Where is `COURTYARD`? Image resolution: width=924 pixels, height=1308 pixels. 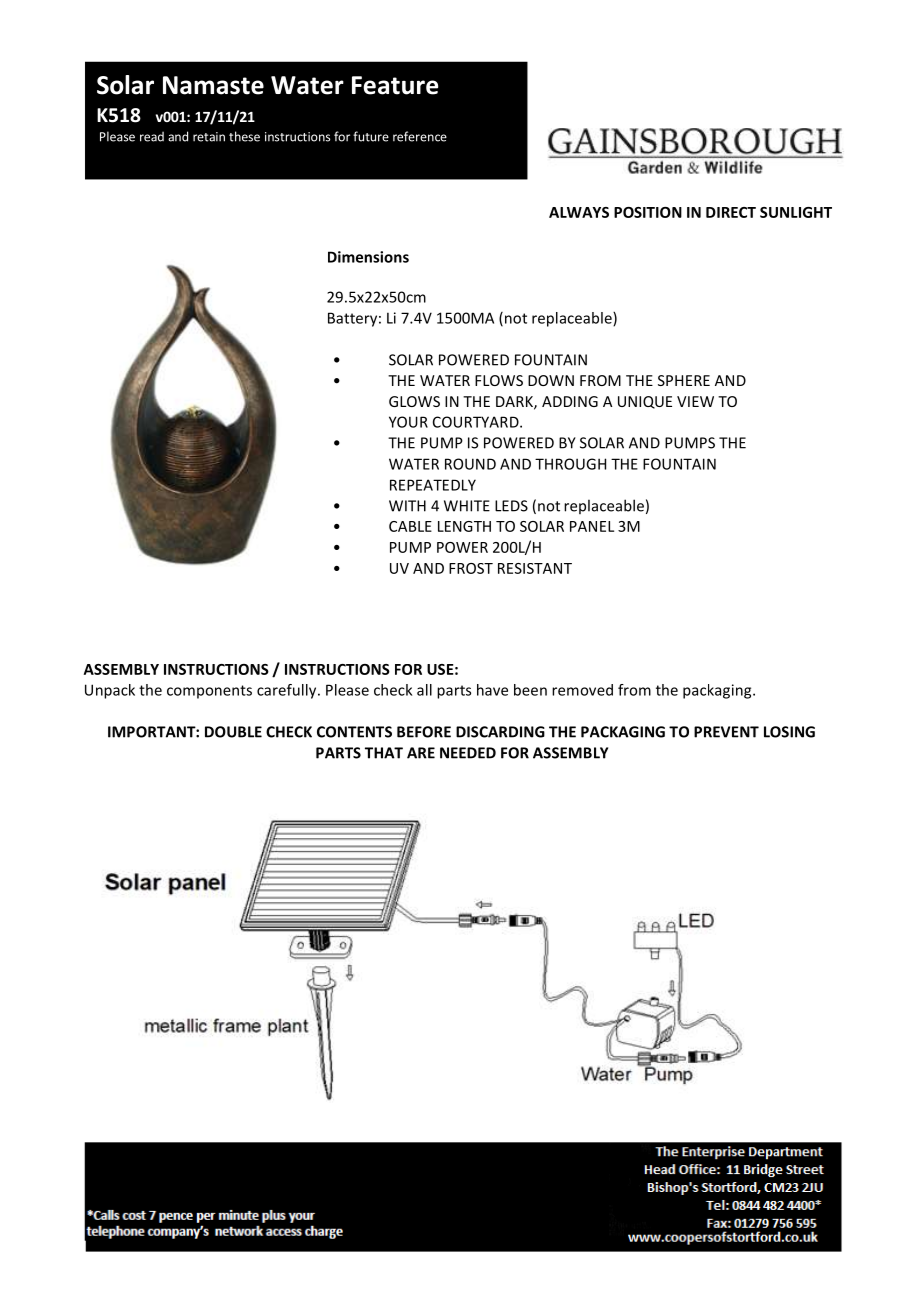 COURTYARD is located at coordinates (477, 422).
